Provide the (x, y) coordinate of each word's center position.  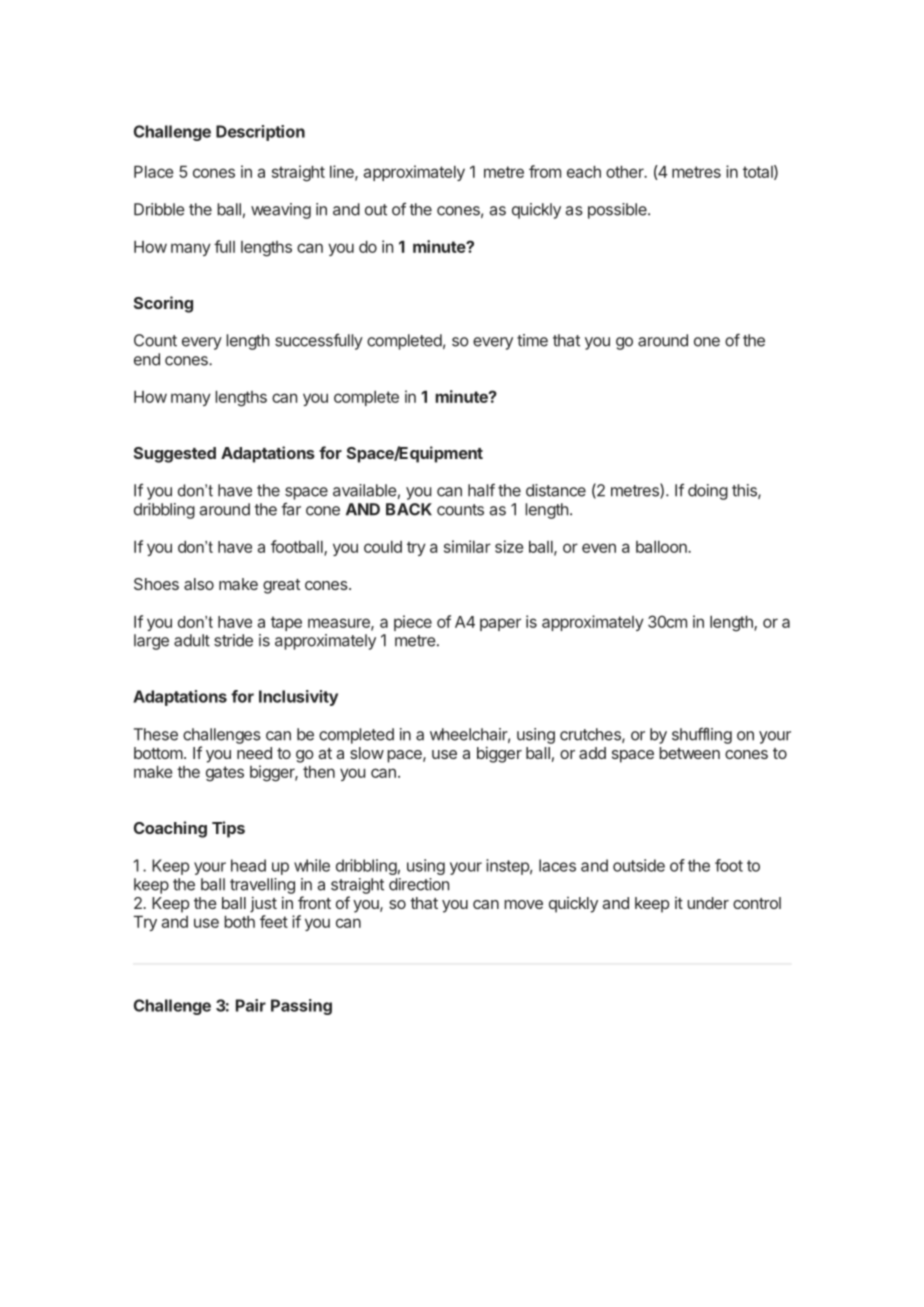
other (626, 172)
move (523, 904)
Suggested (175, 455)
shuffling (702, 735)
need (254, 753)
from (545, 171)
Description (260, 133)
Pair (251, 1005)
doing (708, 492)
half (481, 490)
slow (367, 753)
